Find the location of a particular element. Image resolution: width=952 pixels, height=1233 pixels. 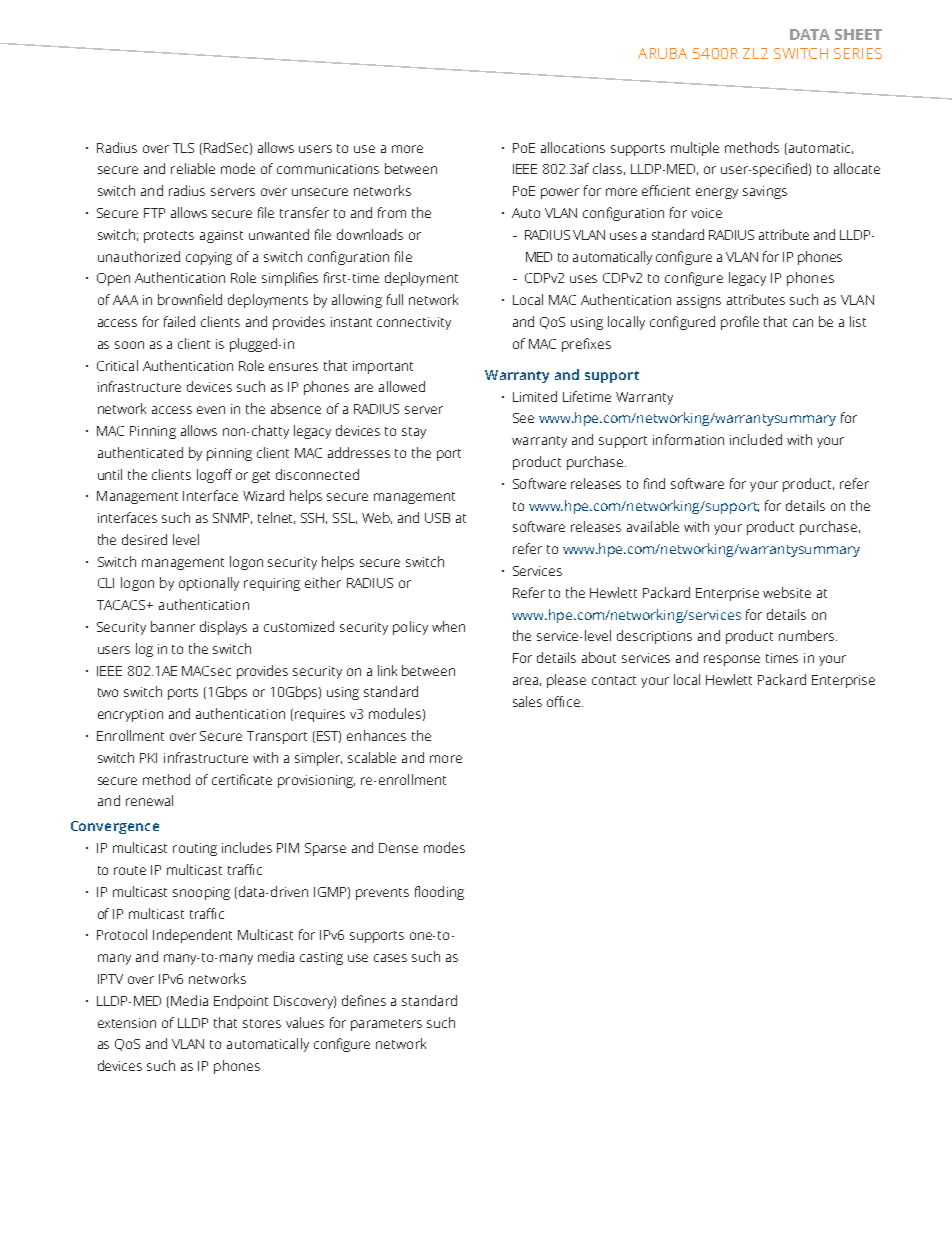

copying is located at coordinates (209, 258).
